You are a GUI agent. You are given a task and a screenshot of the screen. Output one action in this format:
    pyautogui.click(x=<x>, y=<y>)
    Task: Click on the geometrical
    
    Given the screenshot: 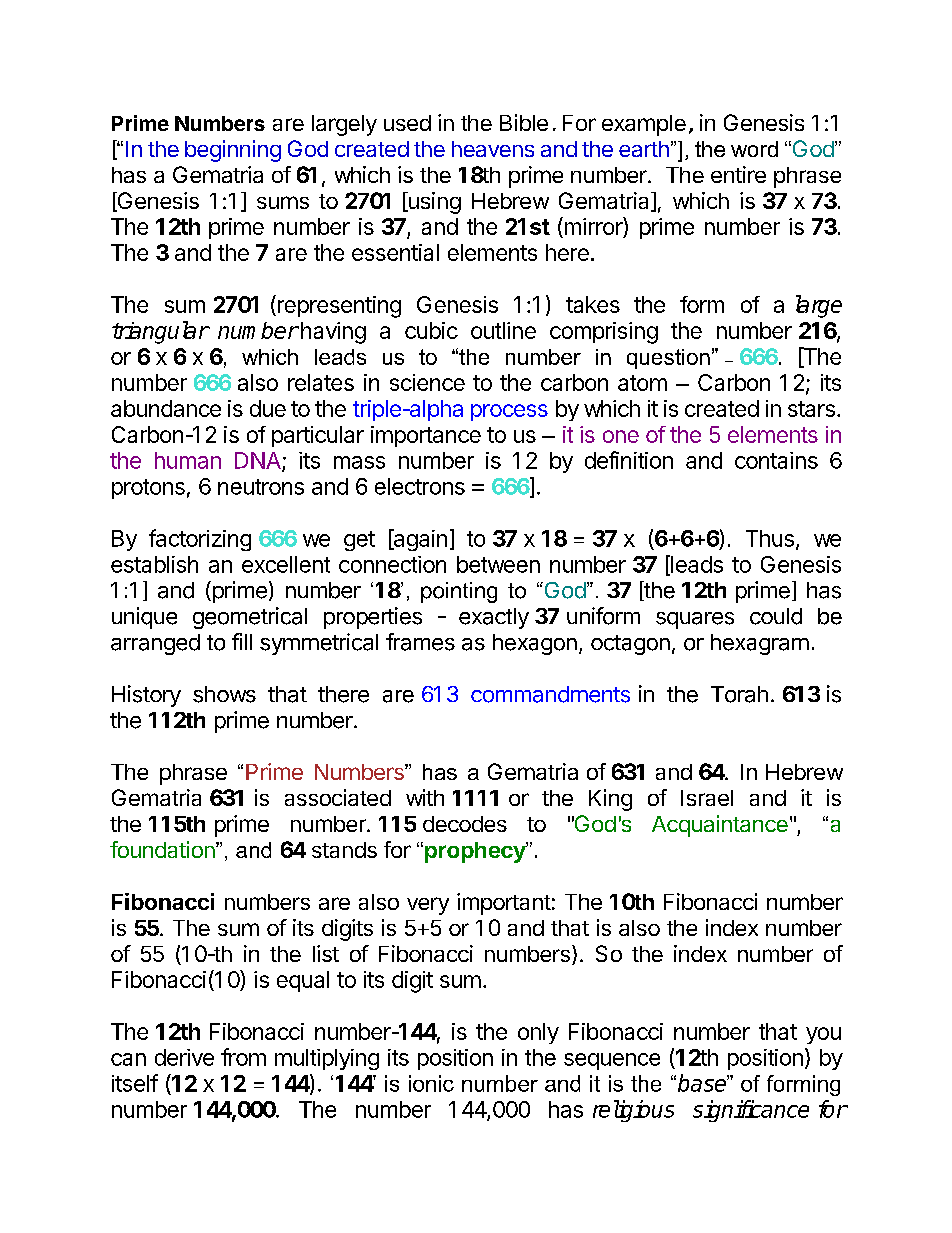 What is the action you would take?
    pyautogui.click(x=250, y=618)
